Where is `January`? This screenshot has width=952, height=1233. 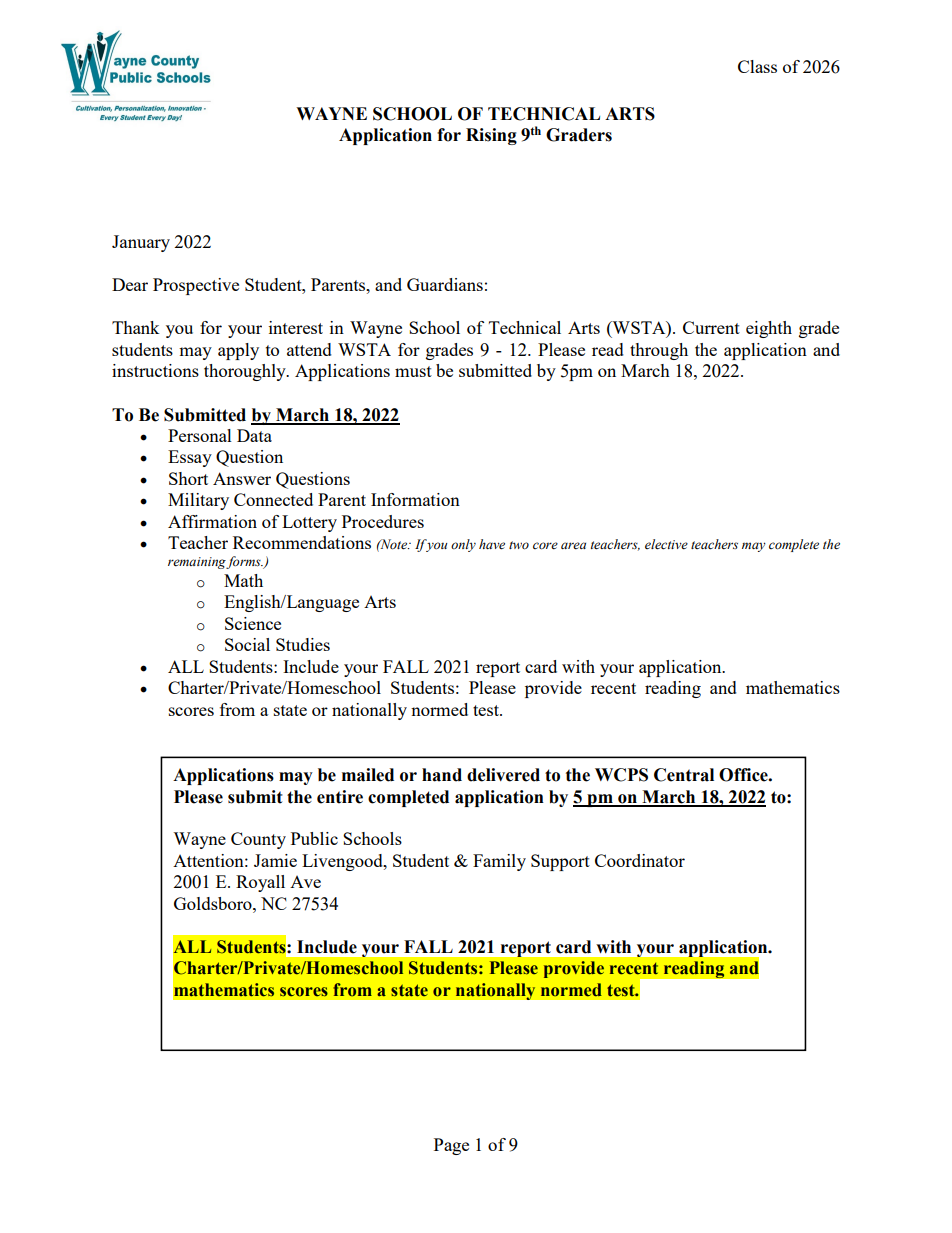
January is located at coordinates (141, 243).
